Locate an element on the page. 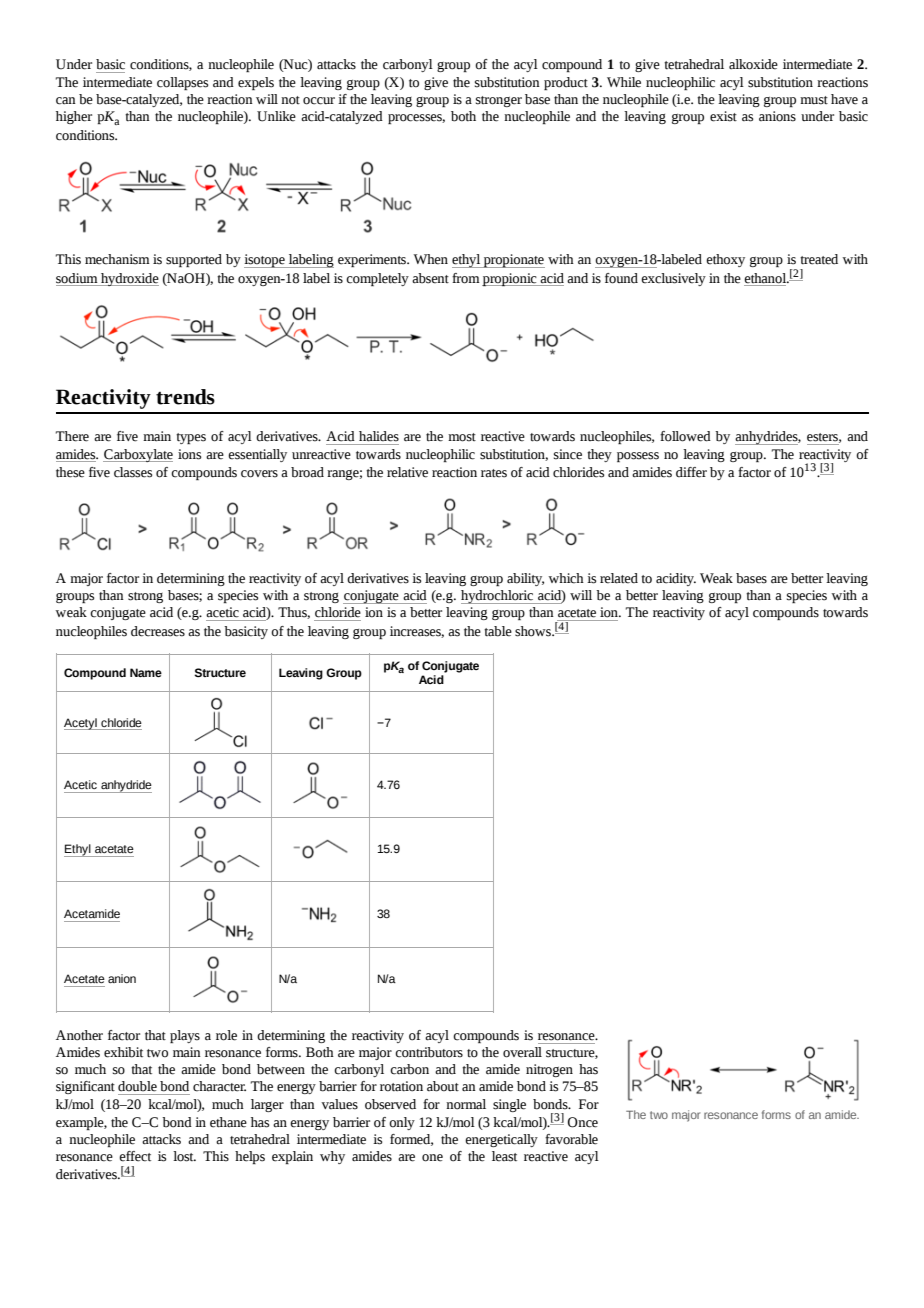 This image has width=924, height=1308. rates is located at coordinates (494, 473).
